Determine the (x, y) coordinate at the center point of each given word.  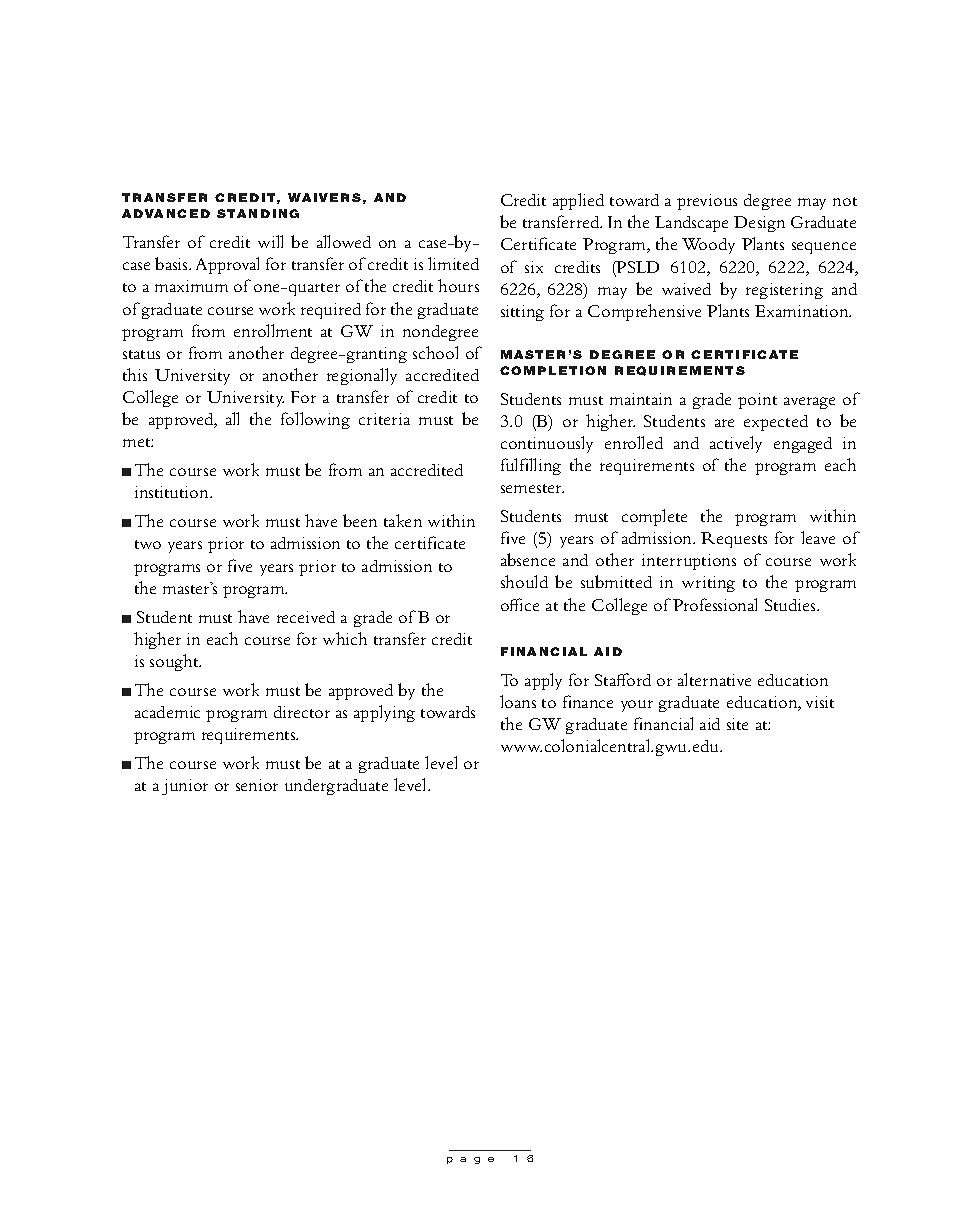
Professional (715, 604)
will (270, 241)
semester (532, 488)
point (757, 401)
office (520, 604)
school (435, 352)
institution (173, 492)
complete (654, 517)
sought (175, 662)
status (141, 354)
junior (185, 787)
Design (759, 224)
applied (578, 201)
